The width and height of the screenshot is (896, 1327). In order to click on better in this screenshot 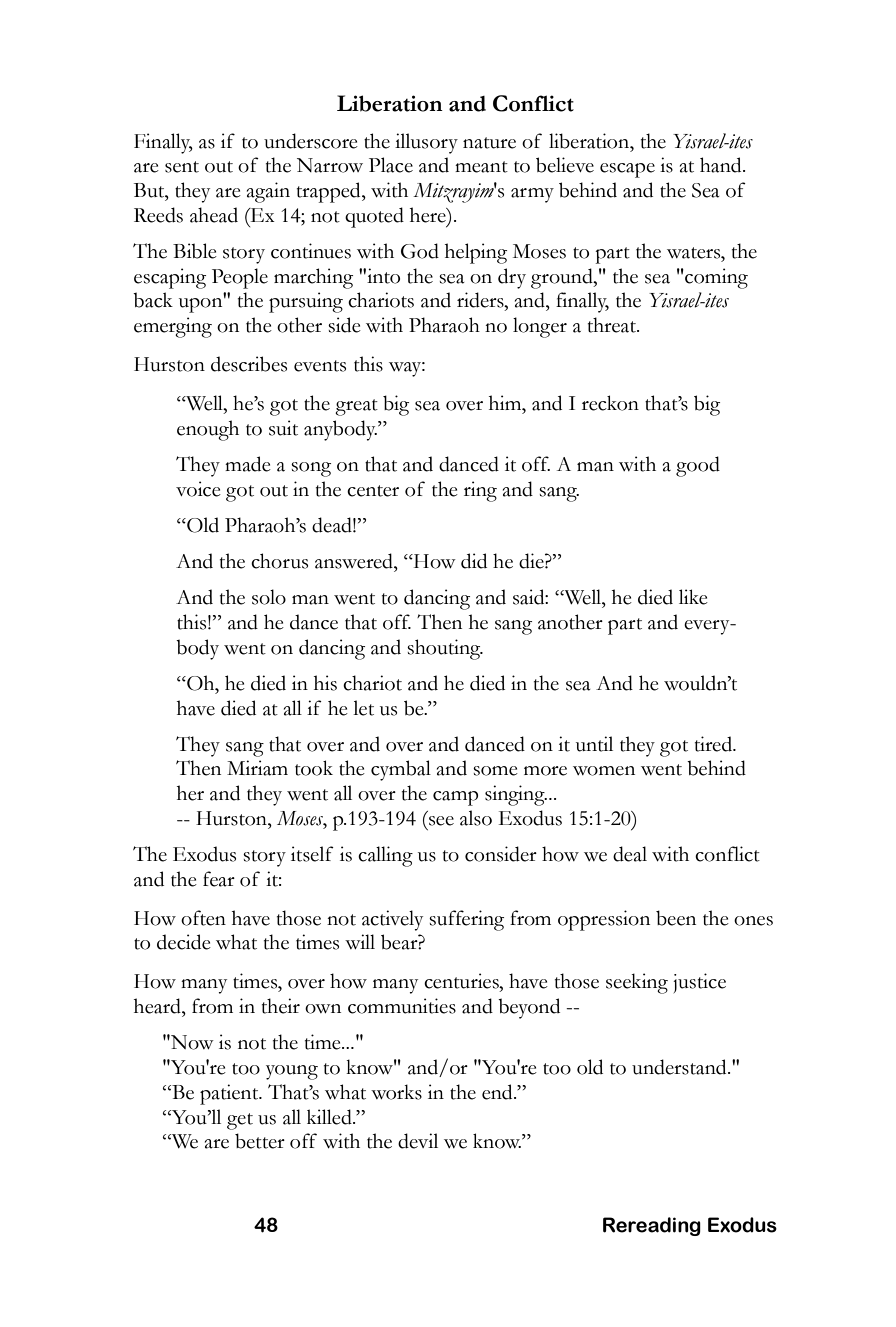, I will do `click(260, 1141)`.
